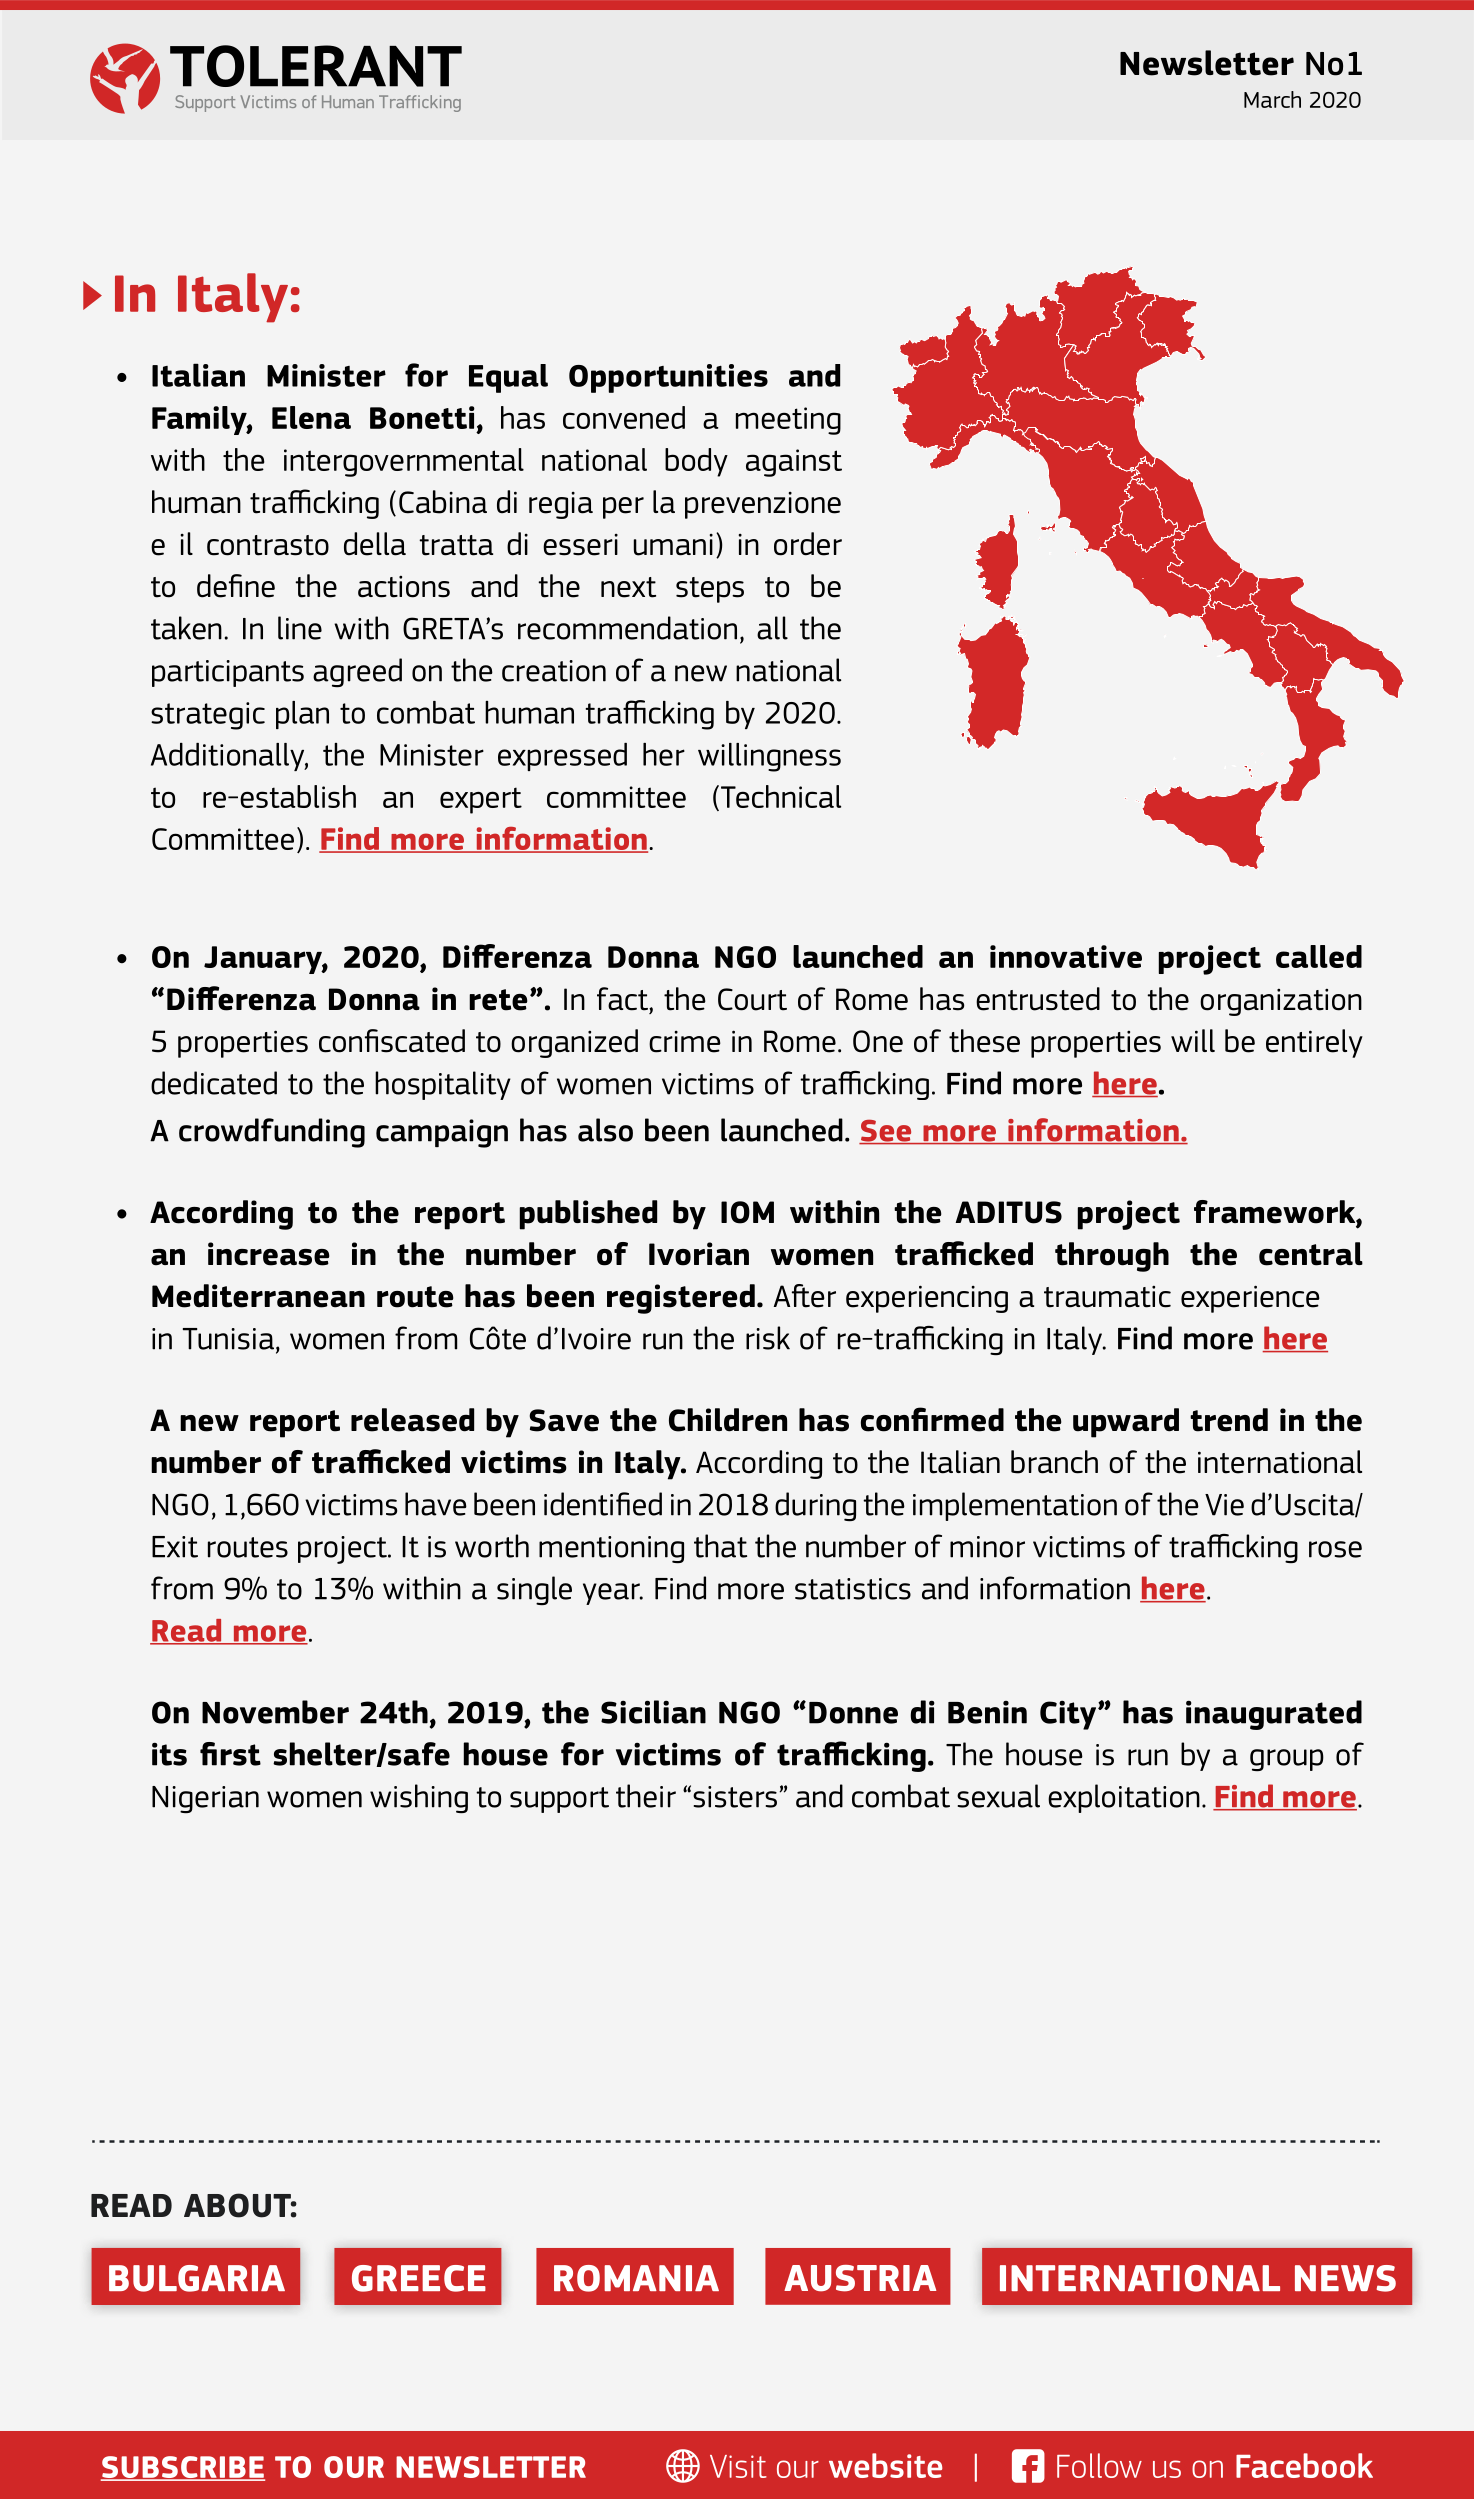  I want to click on IOM, so click(747, 1212).
